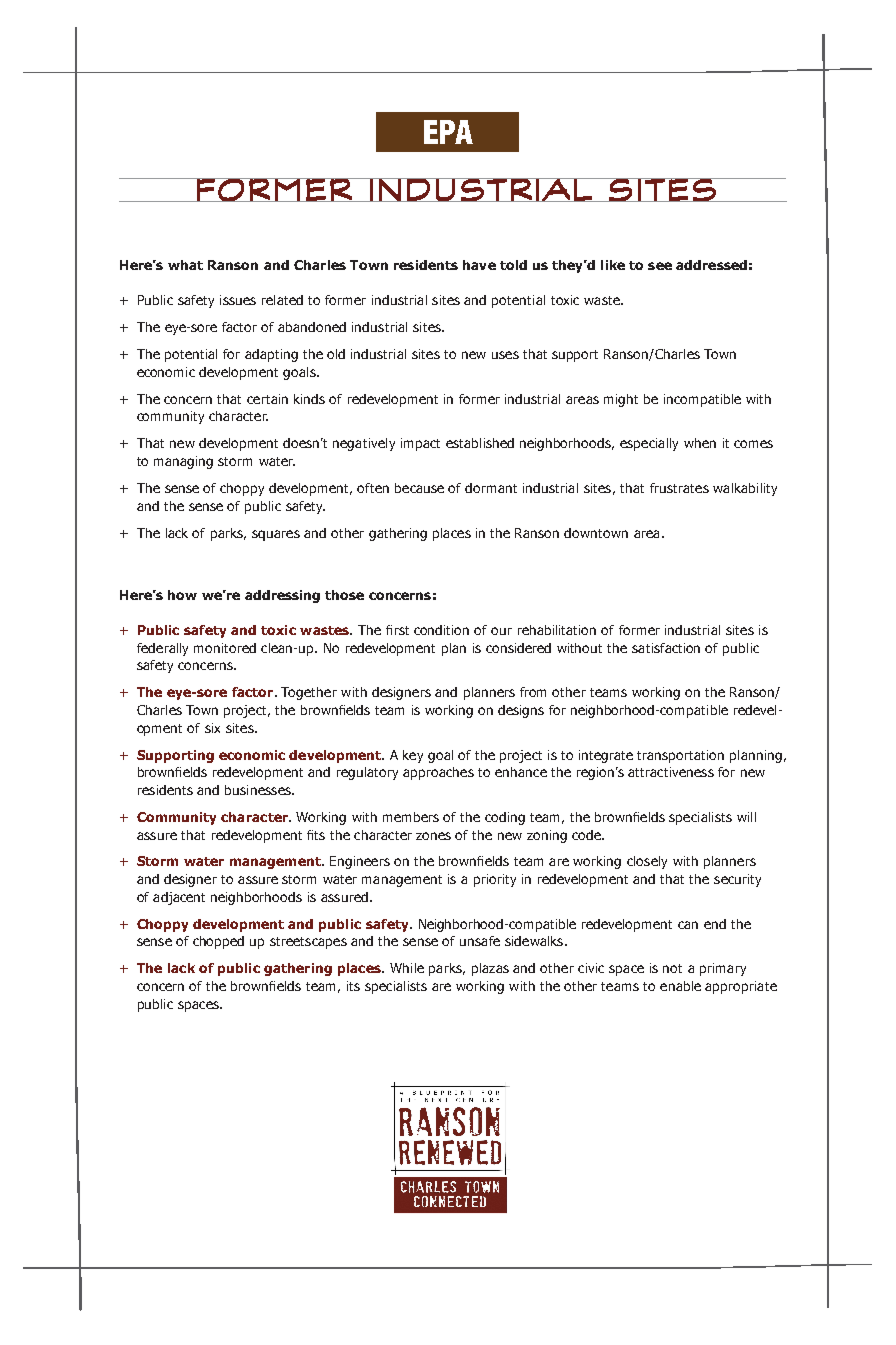 The image size is (896, 1345). What do you see at coordinates (218, 942) in the page?
I see `chopped` at bounding box center [218, 942].
